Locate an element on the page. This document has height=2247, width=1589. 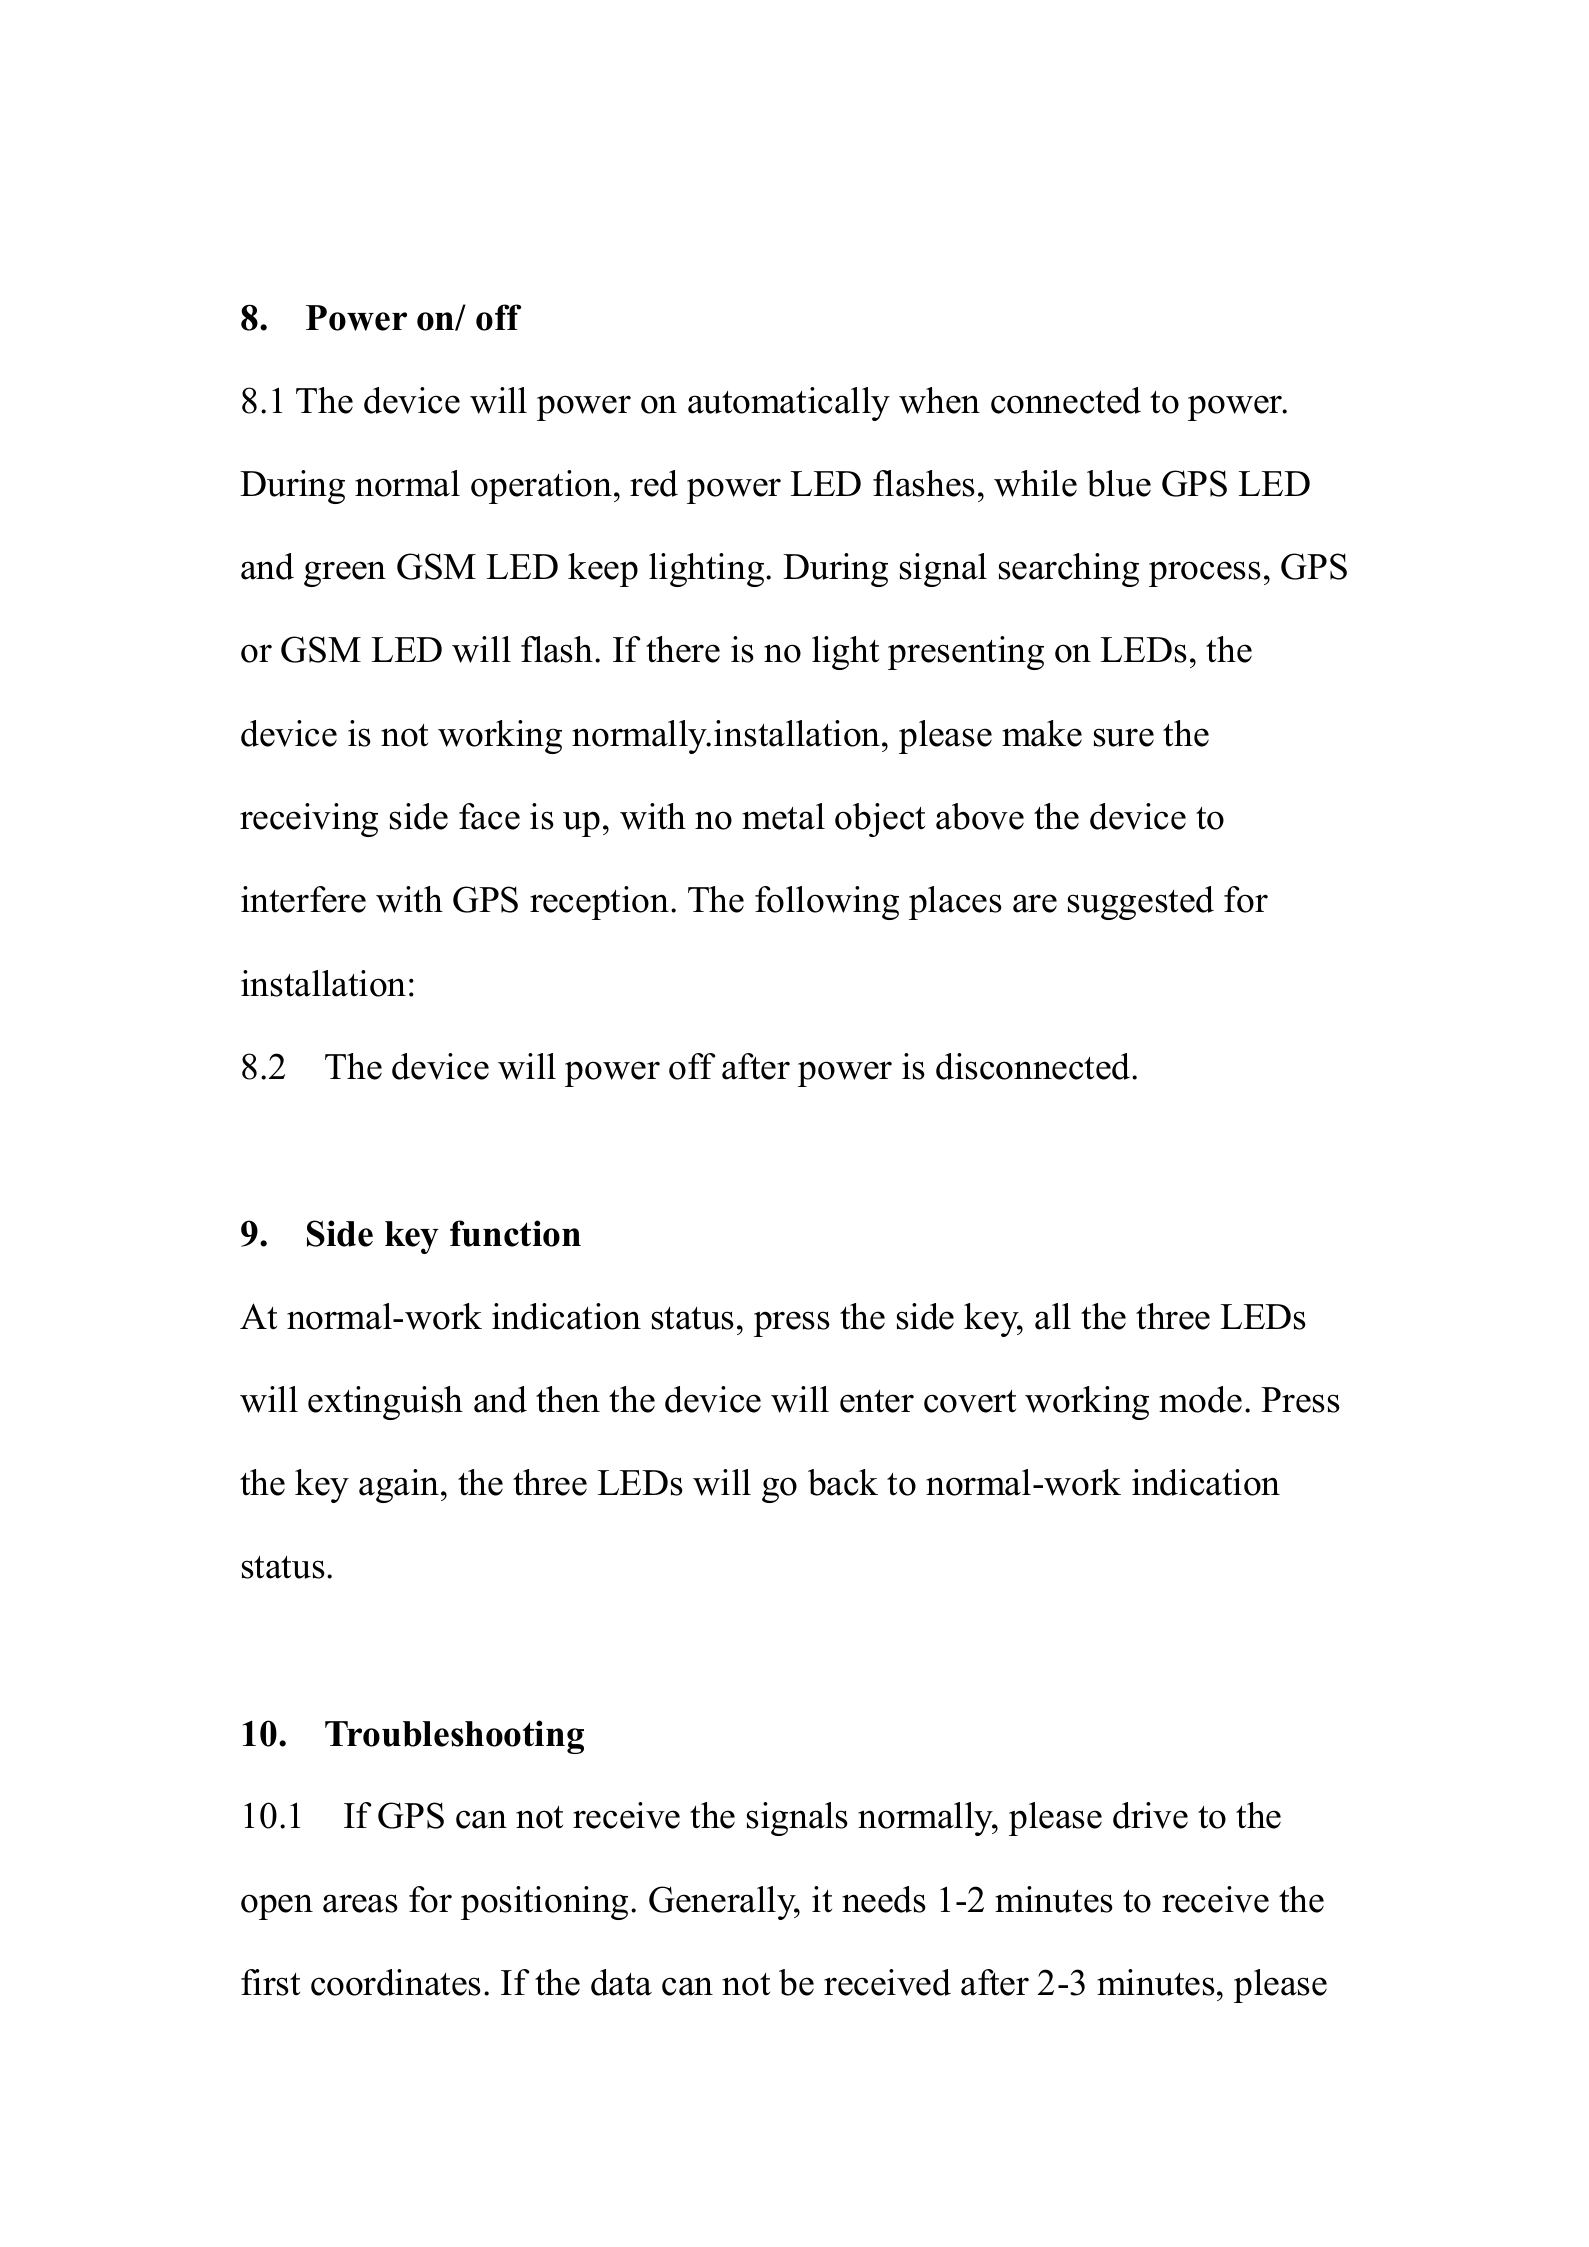
green is located at coordinates (345, 574).
